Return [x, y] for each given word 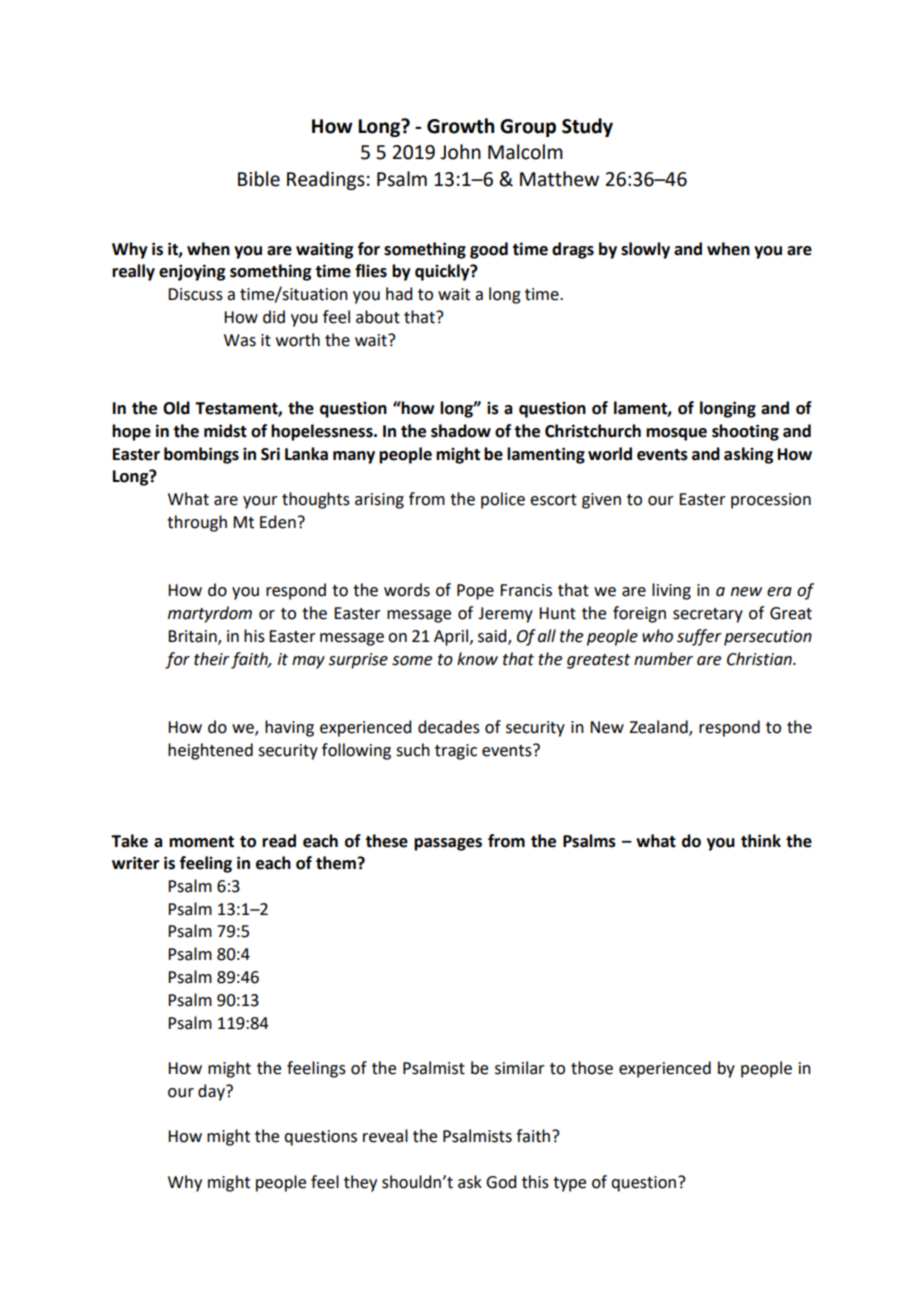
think [761, 841]
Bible [259, 179]
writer [135, 863]
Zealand [659, 727]
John [460, 152]
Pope [475, 592]
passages [448, 844]
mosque [676, 434]
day [212, 1092]
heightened [210, 751]
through [197, 523]
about [378, 317]
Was [240, 340]
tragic [456, 752]
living [671, 591]
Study [587, 127]
